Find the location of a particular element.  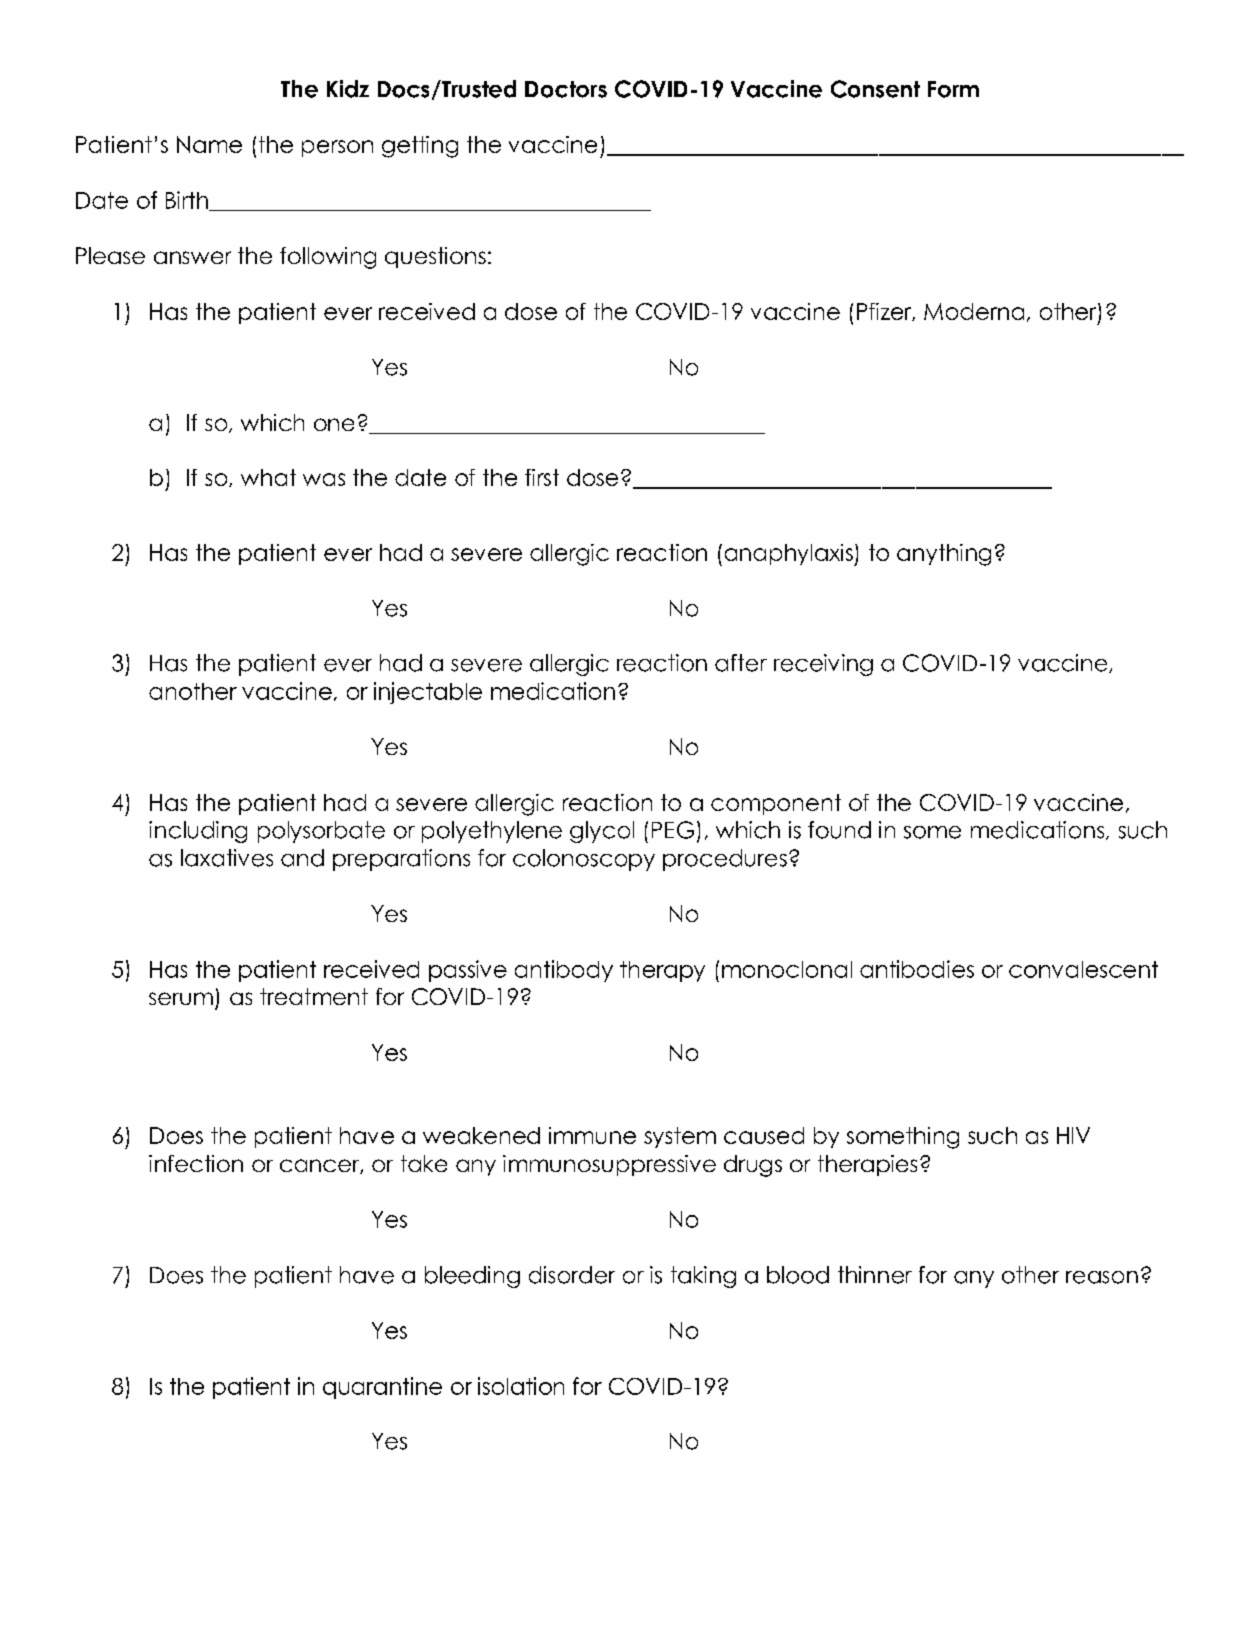

including is located at coordinates (198, 832).
